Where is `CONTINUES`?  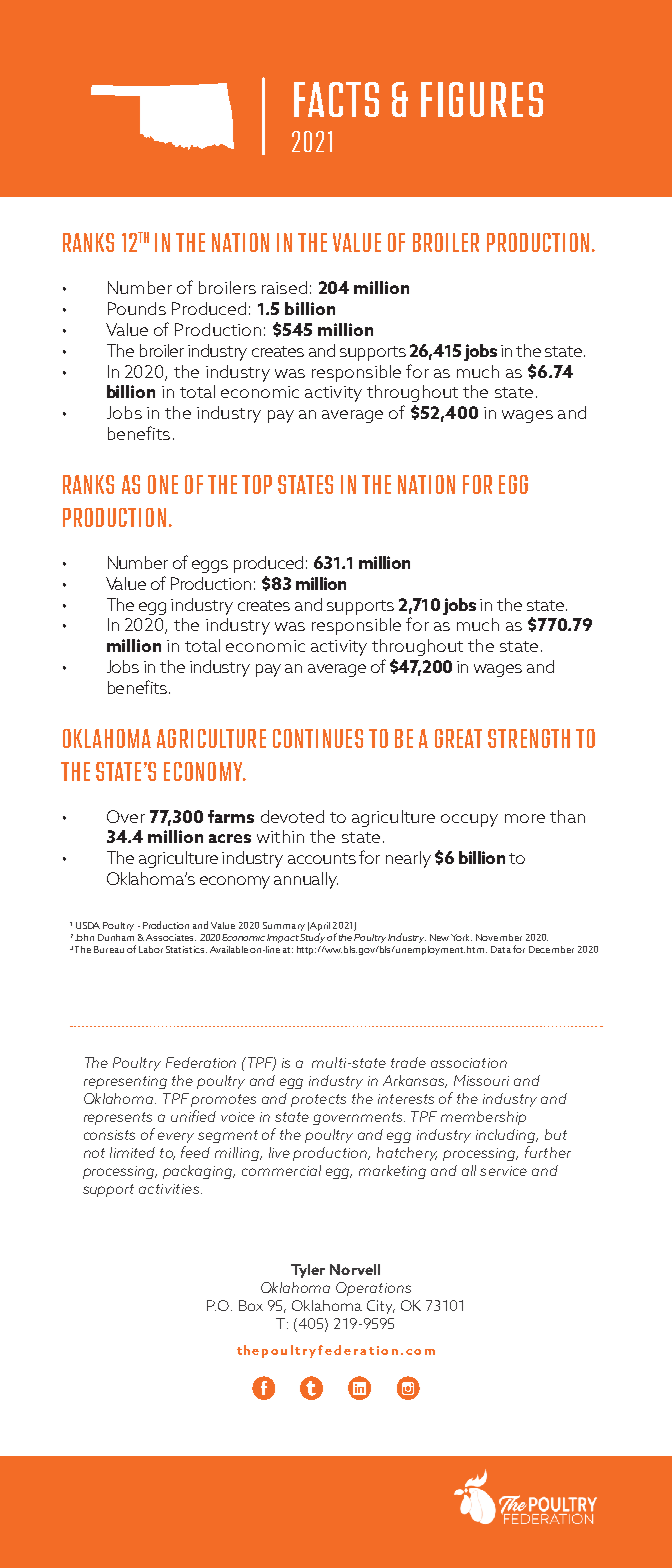 CONTINUES is located at coordinates (318, 738).
